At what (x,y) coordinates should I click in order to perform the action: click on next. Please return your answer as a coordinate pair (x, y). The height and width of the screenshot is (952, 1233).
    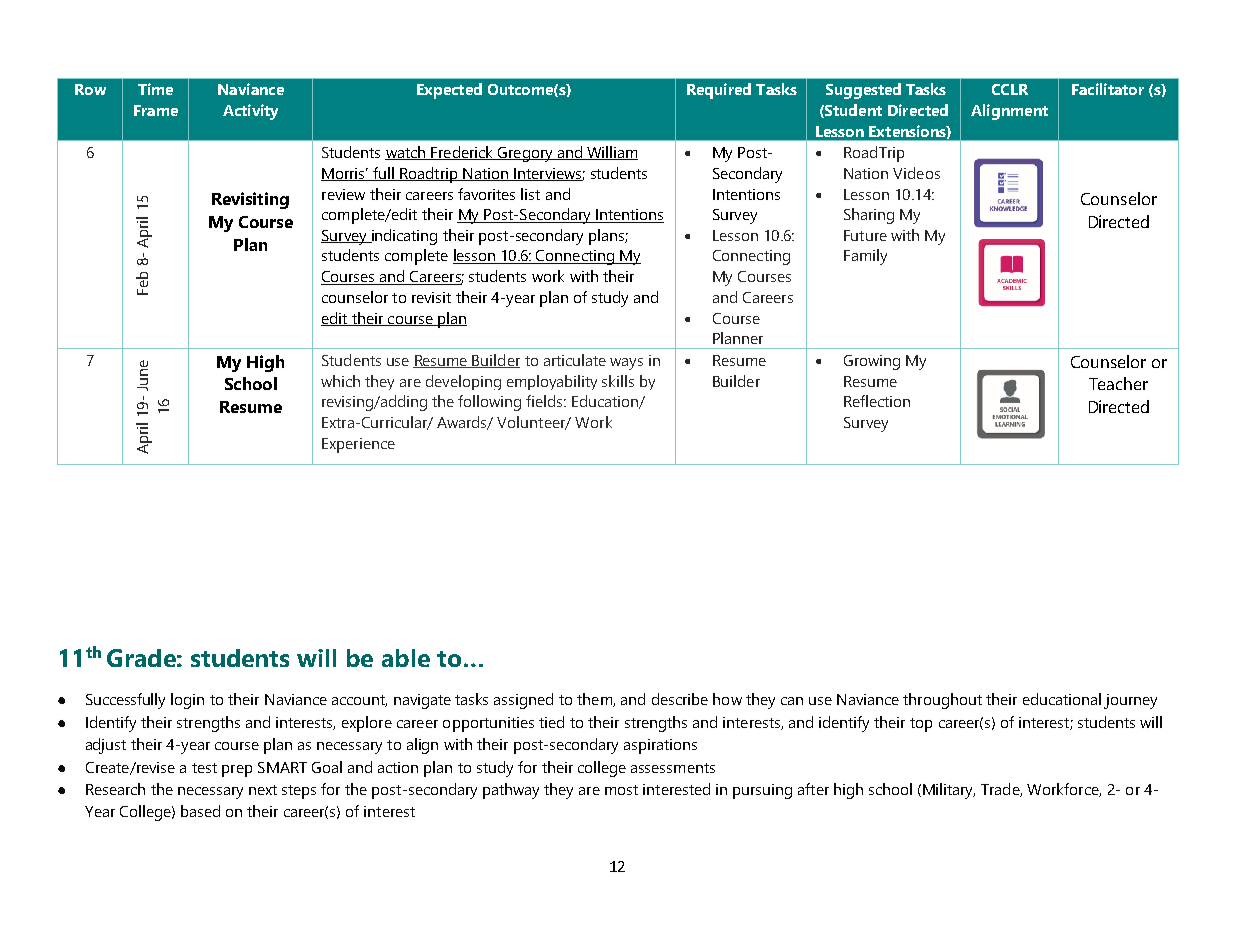
    Looking at the image, I should click on (263, 790).
